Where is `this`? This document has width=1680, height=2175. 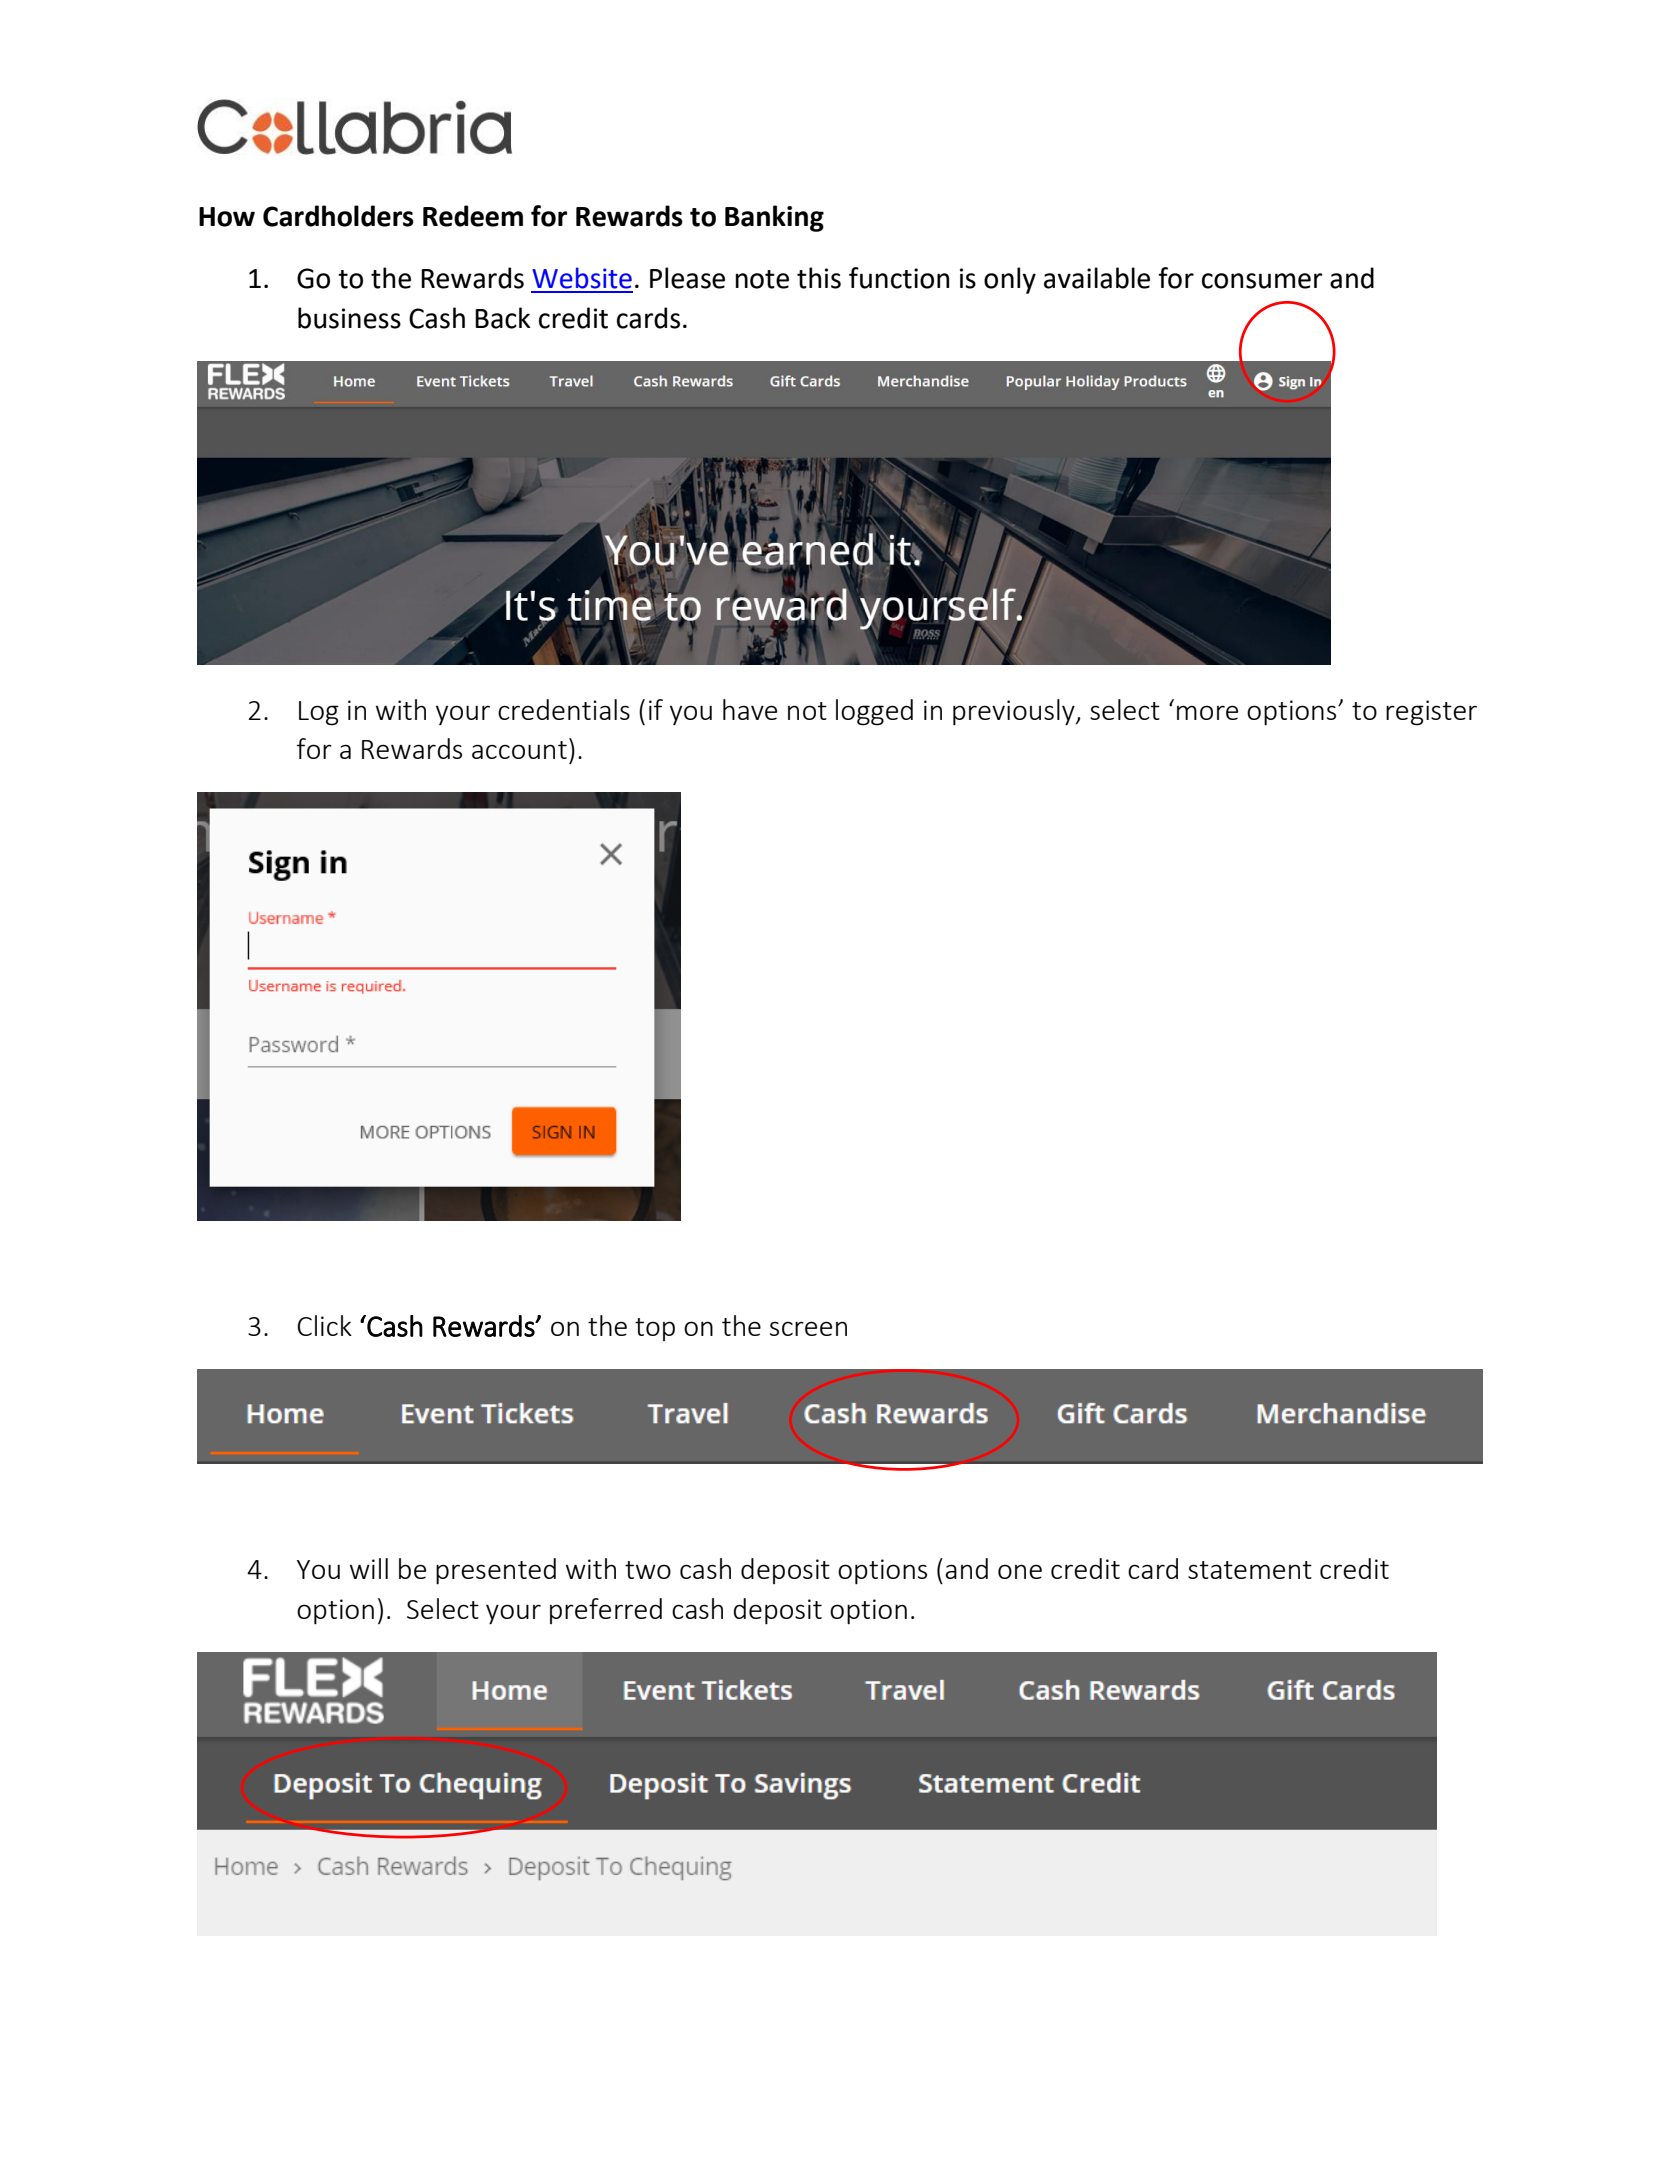 this is located at coordinates (819, 278).
